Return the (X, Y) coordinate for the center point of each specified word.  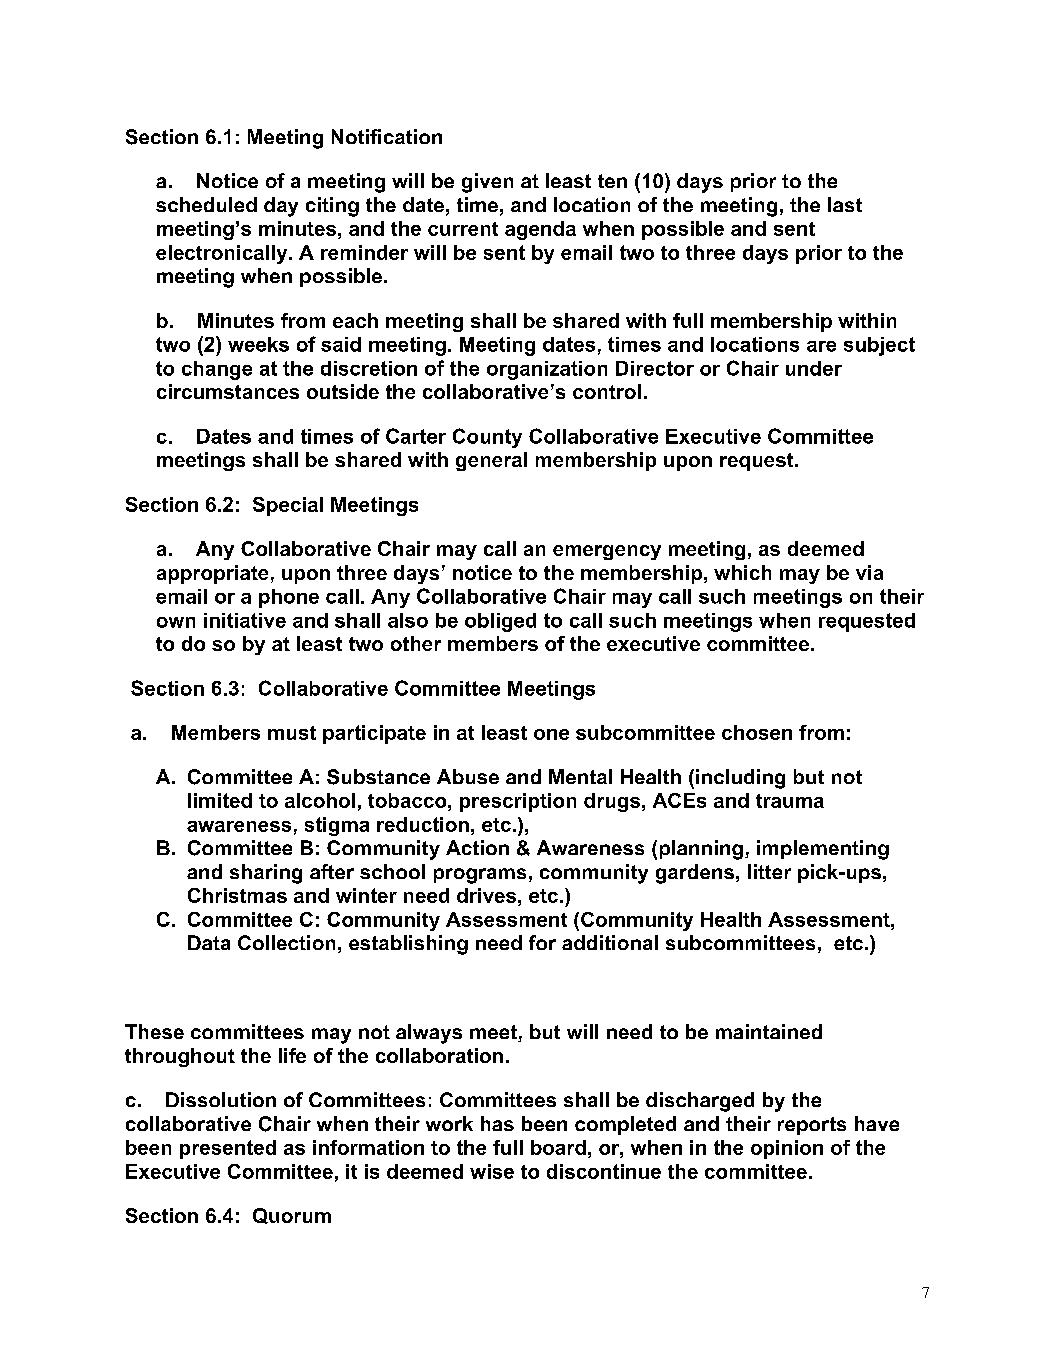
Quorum (292, 1216)
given (487, 183)
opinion (787, 1149)
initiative (245, 620)
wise (492, 1171)
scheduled (206, 204)
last (845, 204)
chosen (757, 732)
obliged (500, 622)
